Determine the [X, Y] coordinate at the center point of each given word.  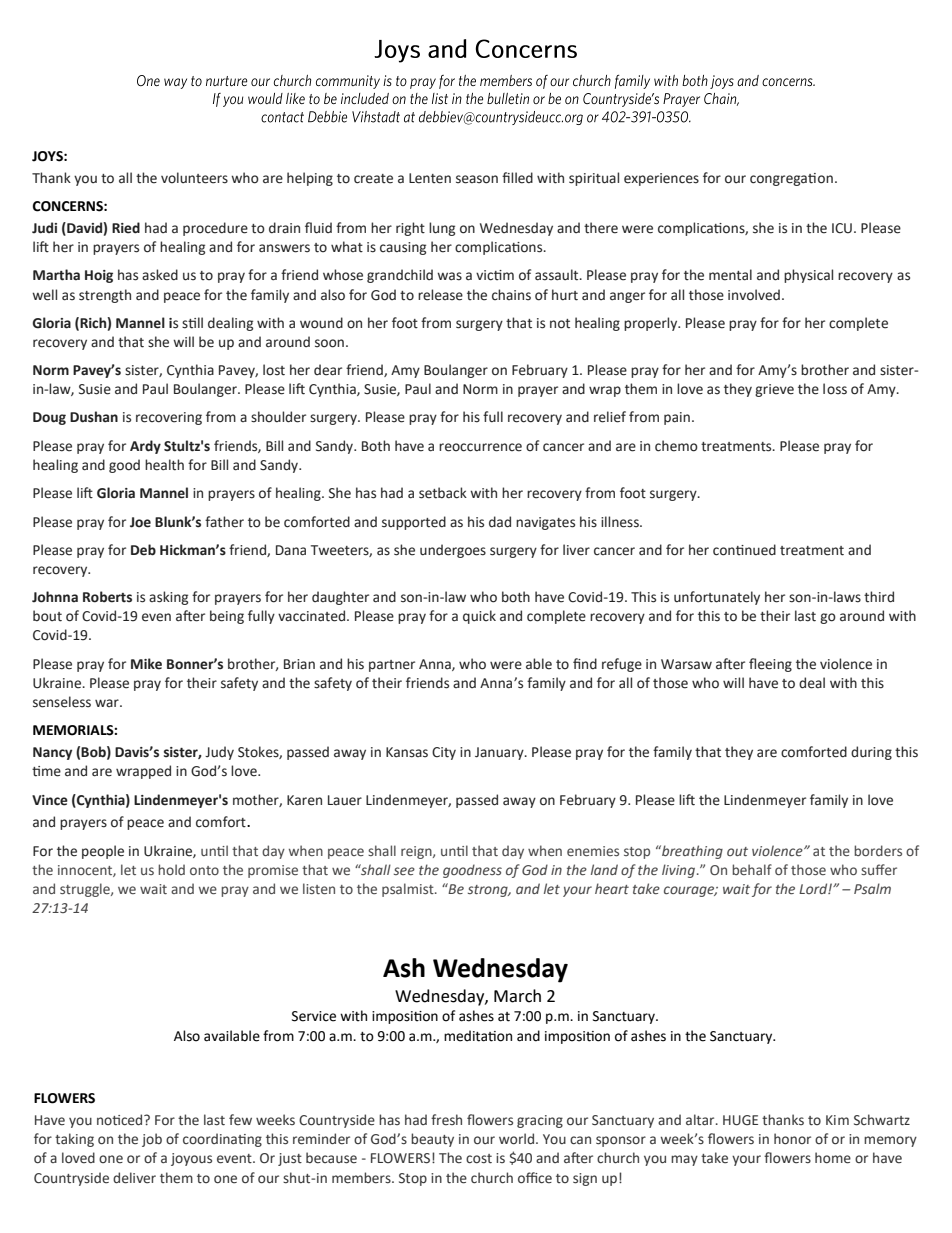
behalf [752, 869]
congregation [791, 179]
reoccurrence [480, 447]
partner [392, 666]
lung [442, 229]
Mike [146, 664]
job [152, 1140]
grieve [774, 390]
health [164, 465]
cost [479, 1159]
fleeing [770, 665]
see [404, 871]
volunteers [194, 178]
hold [171, 869]
